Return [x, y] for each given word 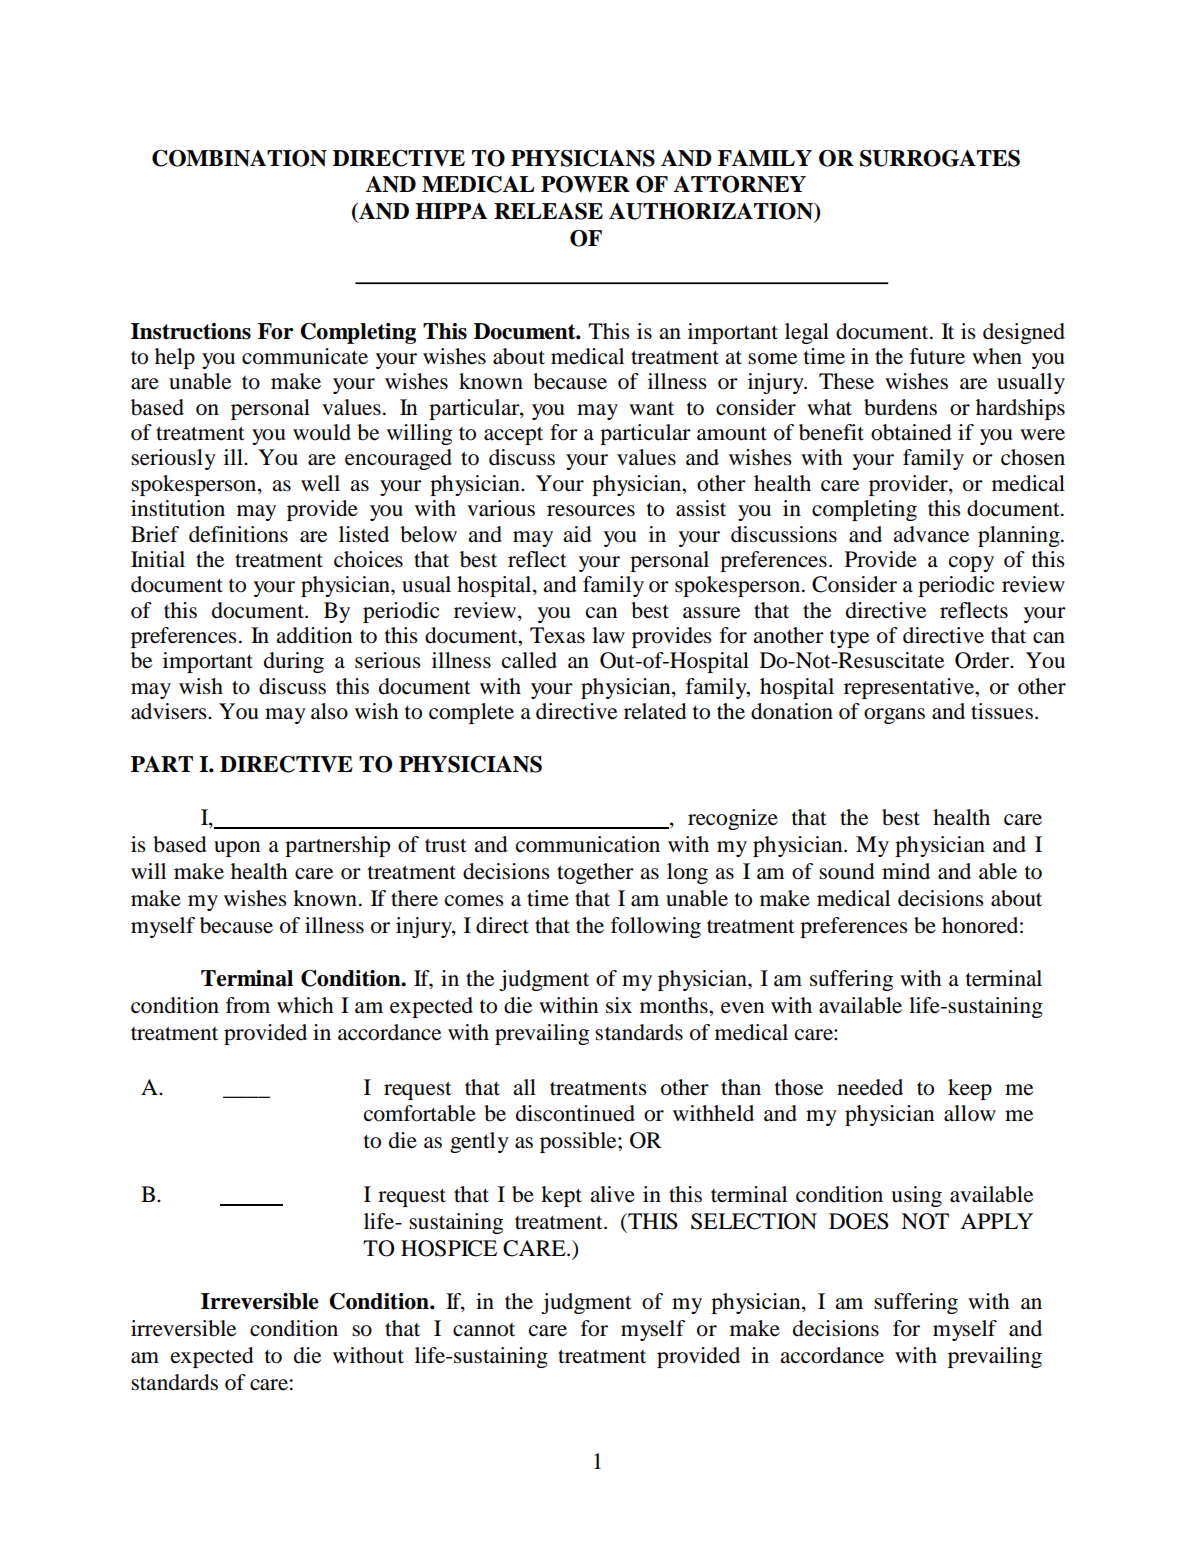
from [248, 1005]
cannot [484, 1330]
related [655, 711]
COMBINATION [239, 158]
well [320, 483]
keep [970, 1089]
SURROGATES [940, 158]
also [329, 711]
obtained [911, 432]
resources [591, 511]
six [619, 1005]
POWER [585, 184]
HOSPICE [449, 1248]
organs [894, 716]
